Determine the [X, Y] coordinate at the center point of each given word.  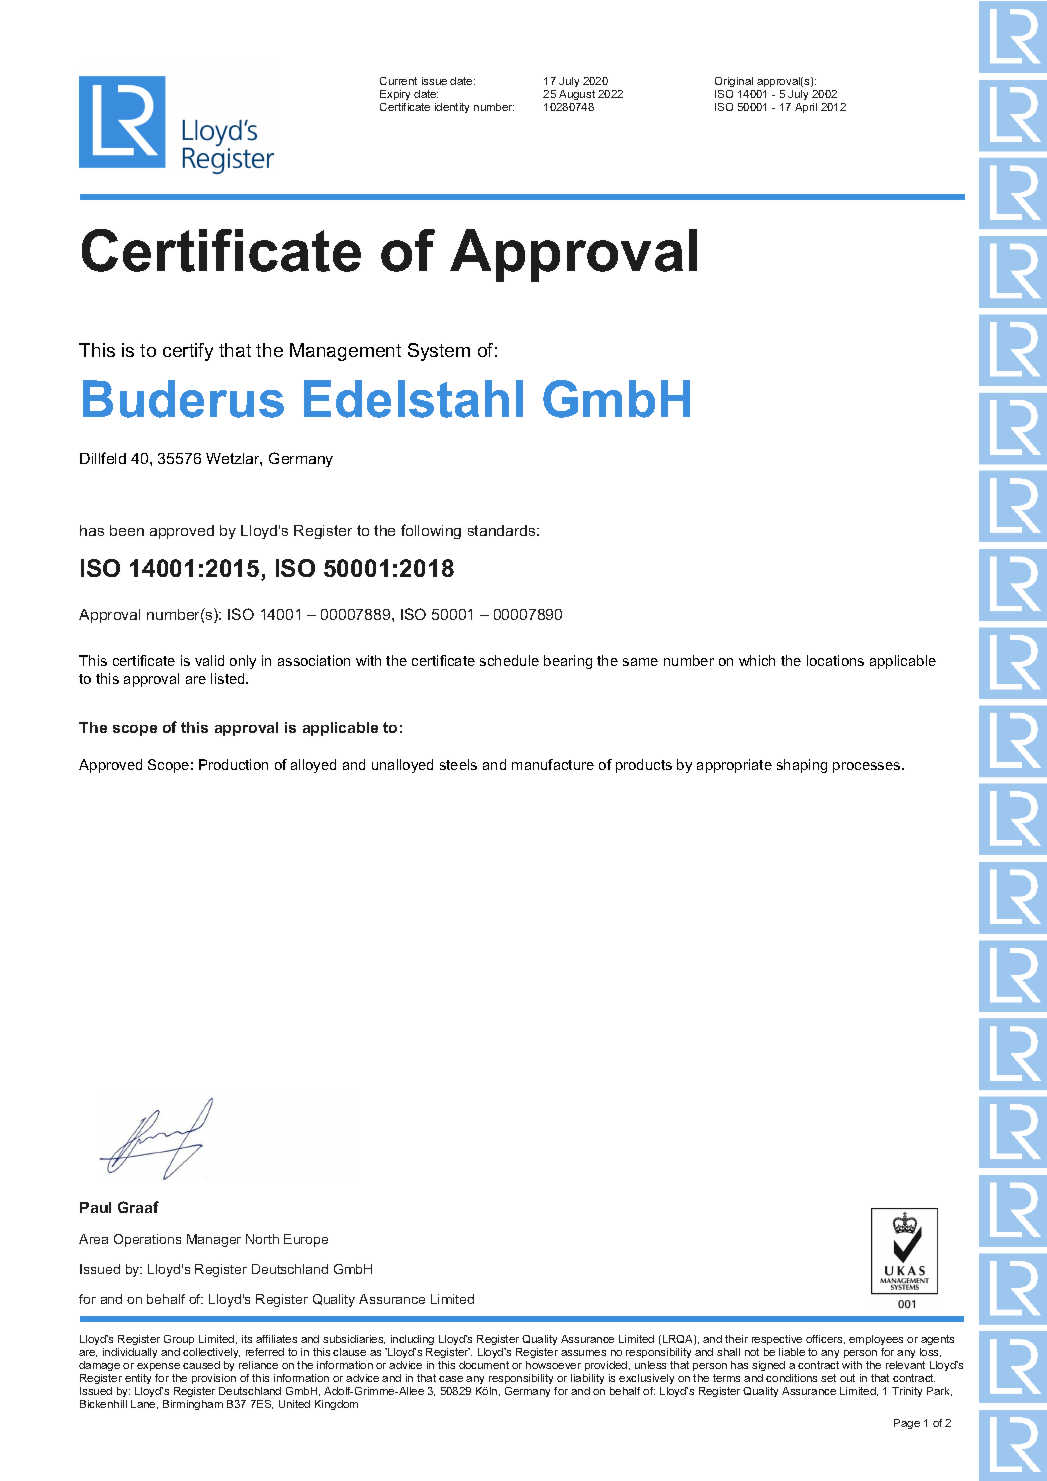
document [484, 1365]
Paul [95, 1207]
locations [835, 660]
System [439, 352]
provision [214, 1379]
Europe [306, 1240]
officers [825, 1339]
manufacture [553, 764]
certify [188, 352]
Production [233, 764]
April [806, 108]
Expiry [395, 97]
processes [868, 767]
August [576, 97]
